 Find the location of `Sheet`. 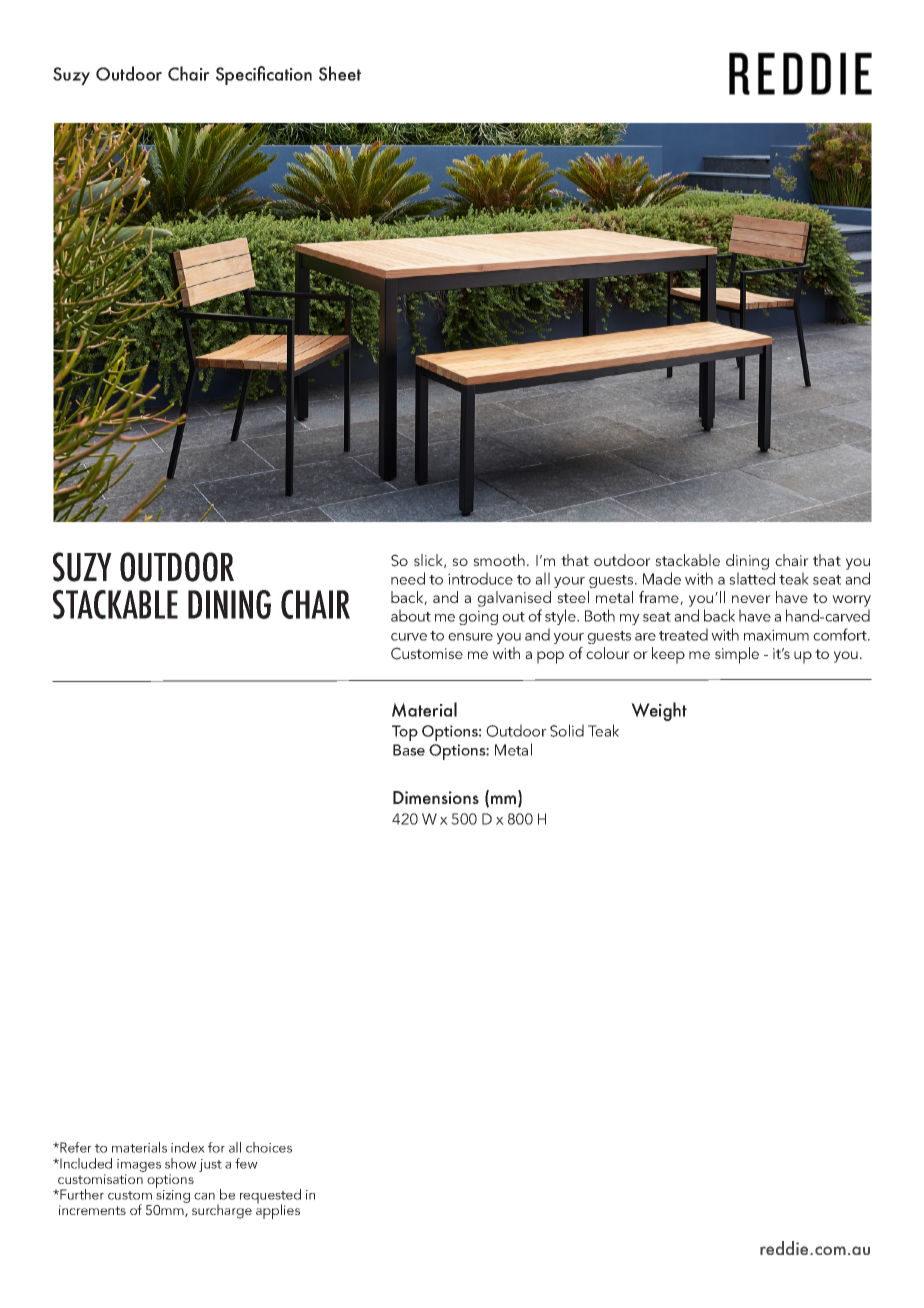

Sheet is located at coordinates (340, 73).
